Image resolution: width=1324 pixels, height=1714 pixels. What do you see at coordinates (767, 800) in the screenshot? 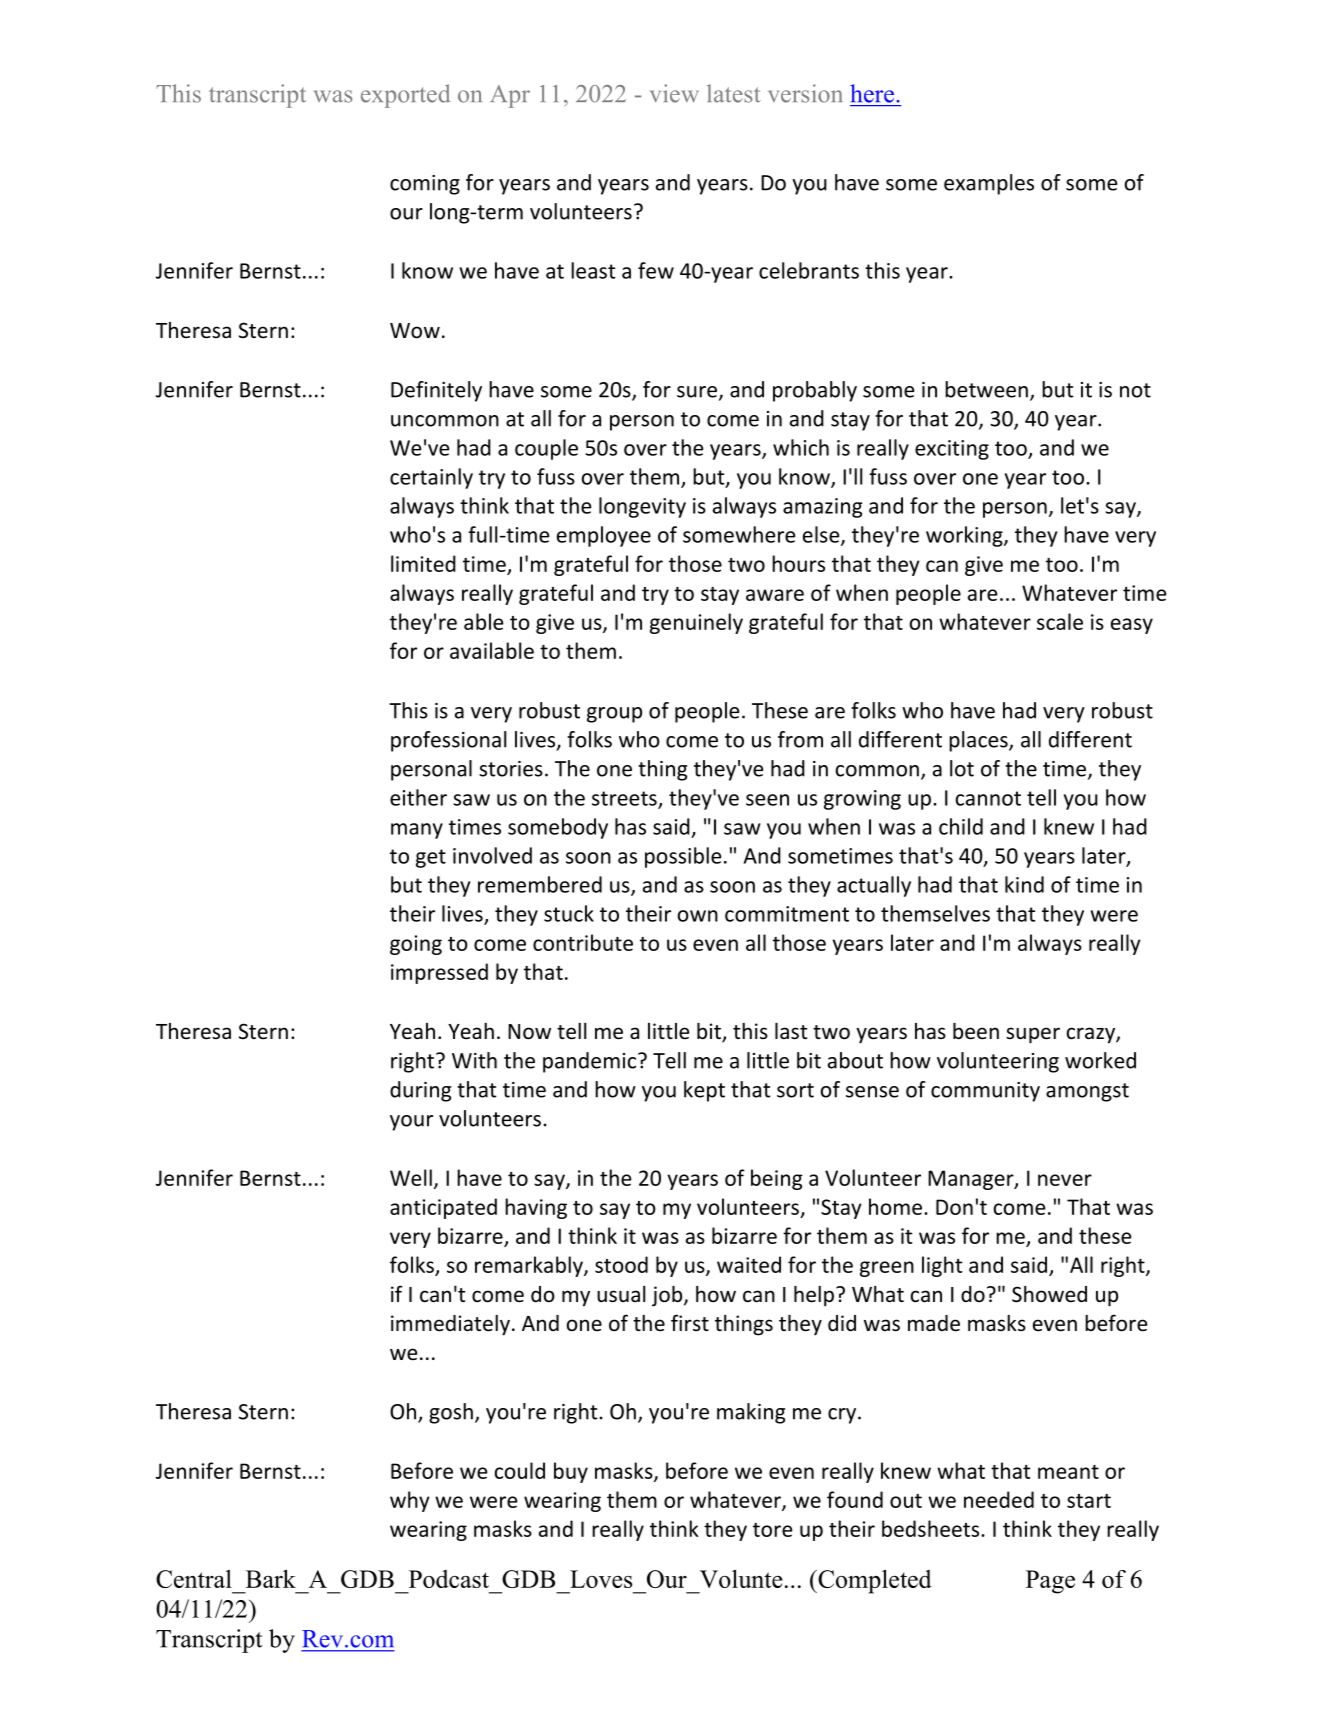
I see `seen` at bounding box center [767, 800].
